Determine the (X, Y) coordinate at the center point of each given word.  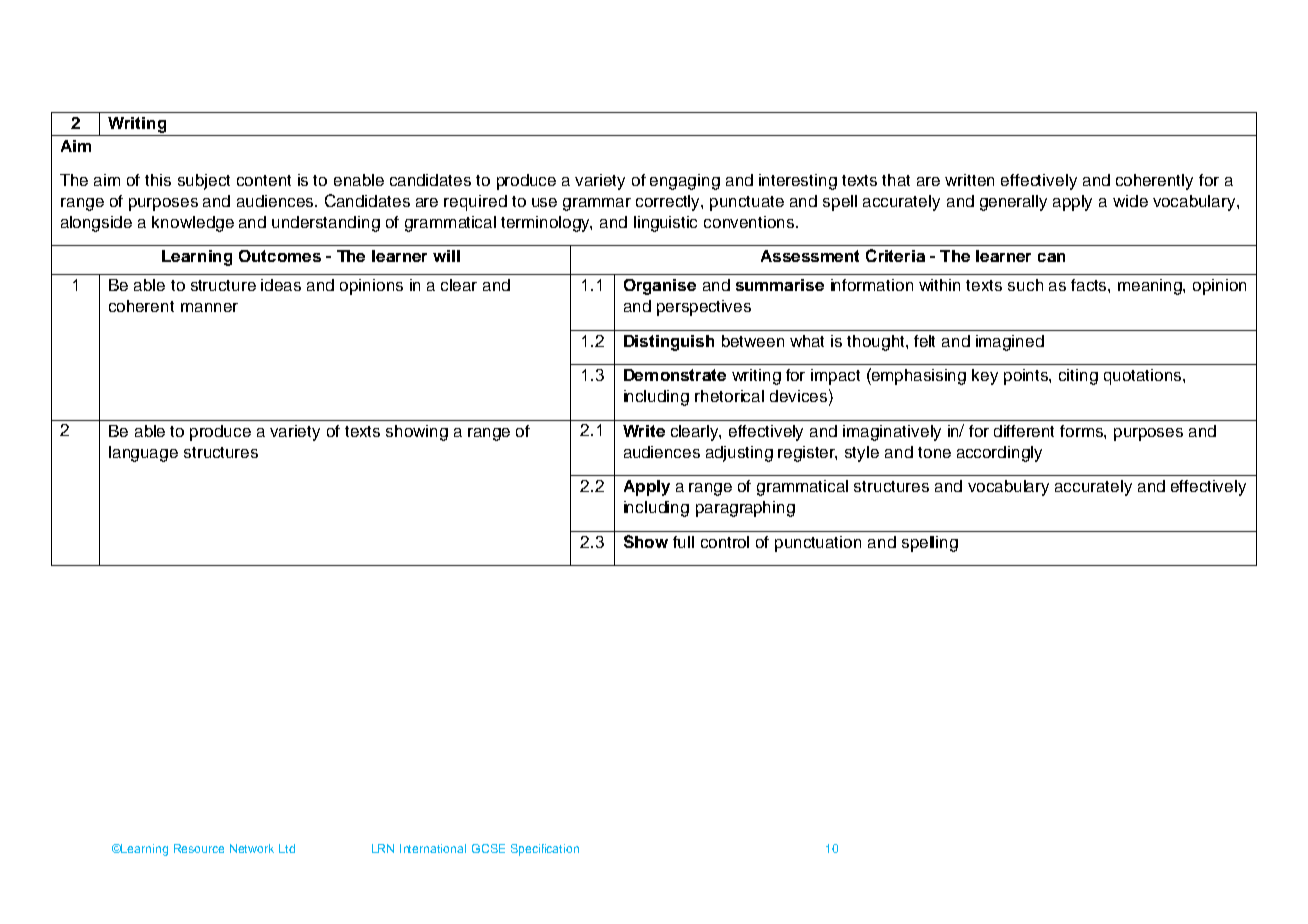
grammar (597, 204)
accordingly (999, 454)
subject (204, 182)
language (143, 454)
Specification (545, 850)
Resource (199, 848)
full (683, 542)
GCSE (488, 848)
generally (1013, 203)
